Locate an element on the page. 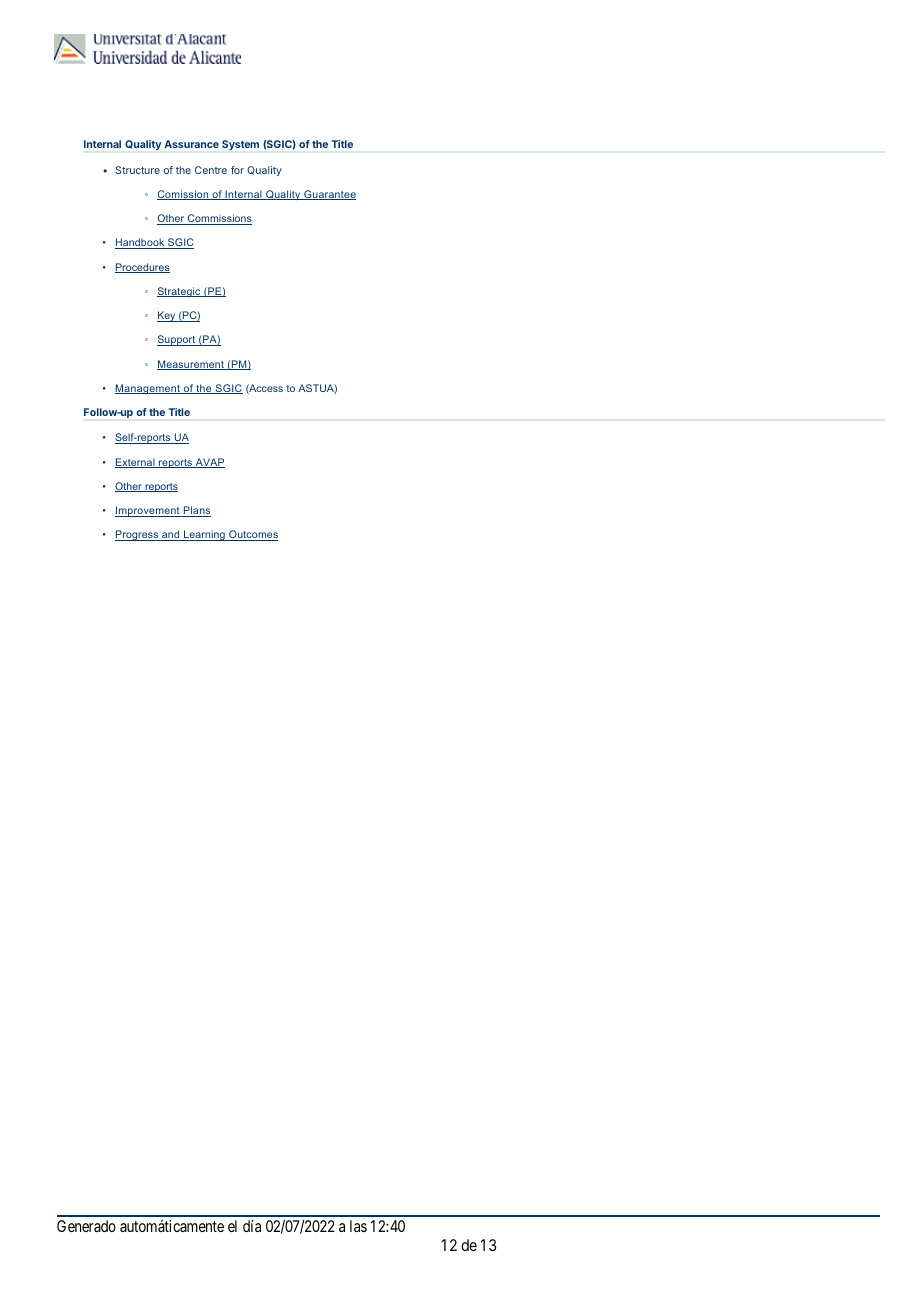  for is located at coordinates (237, 170).
